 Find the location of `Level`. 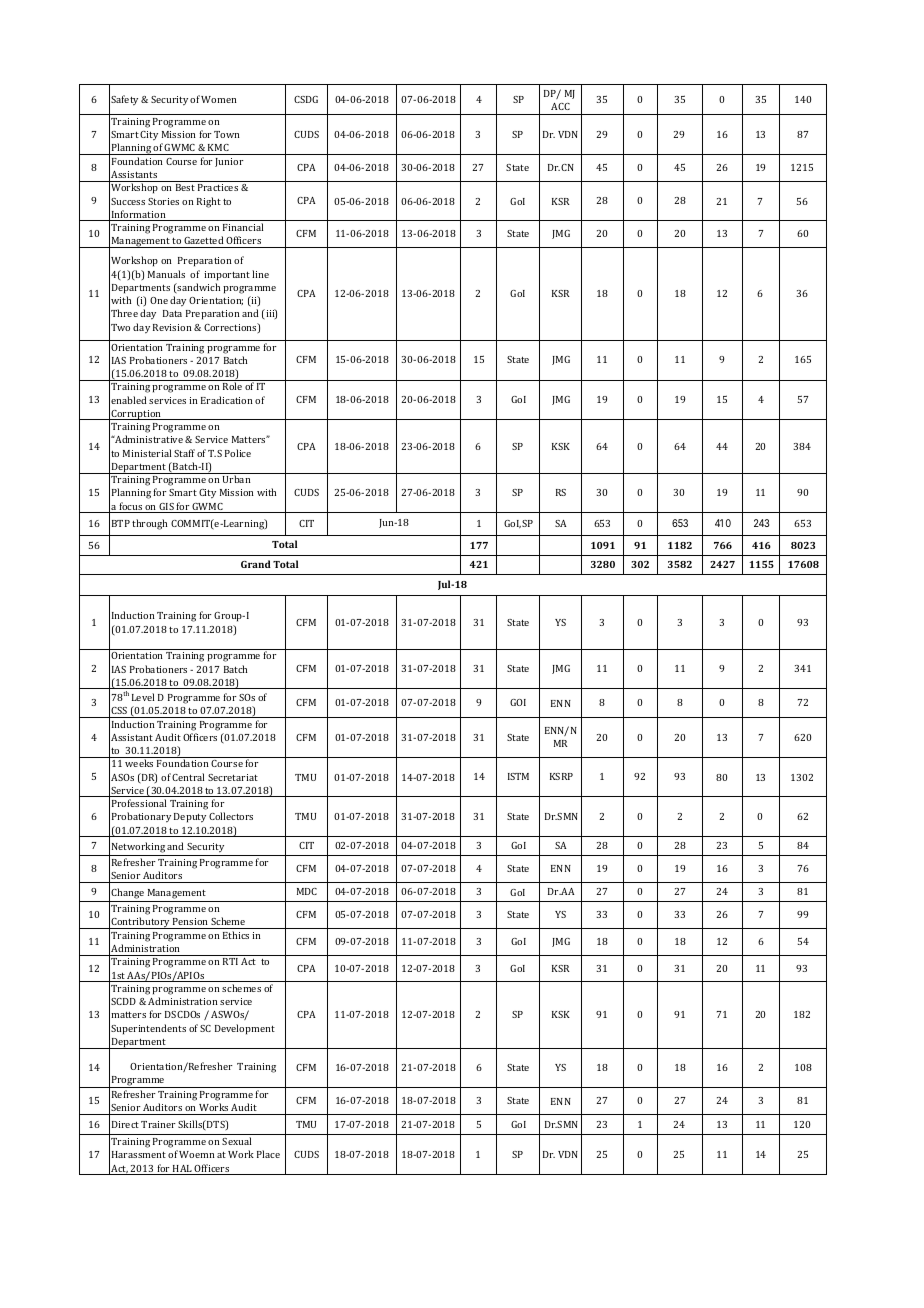

Level is located at coordinates (143, 697).
